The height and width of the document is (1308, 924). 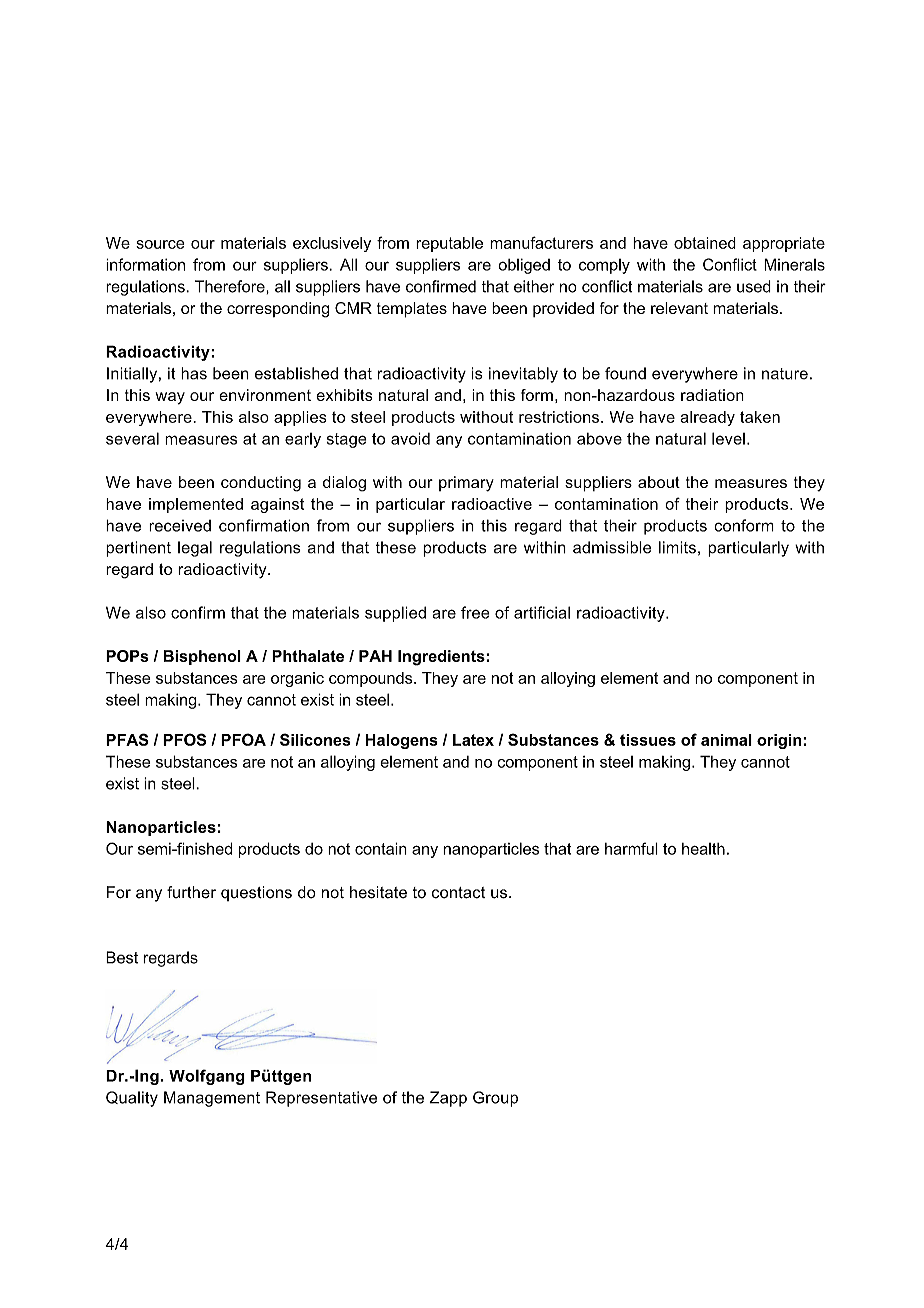 What do you see at coordinates (448, 1099) in the document?
I see `Zapp` at bounding box center [448, 1099].
